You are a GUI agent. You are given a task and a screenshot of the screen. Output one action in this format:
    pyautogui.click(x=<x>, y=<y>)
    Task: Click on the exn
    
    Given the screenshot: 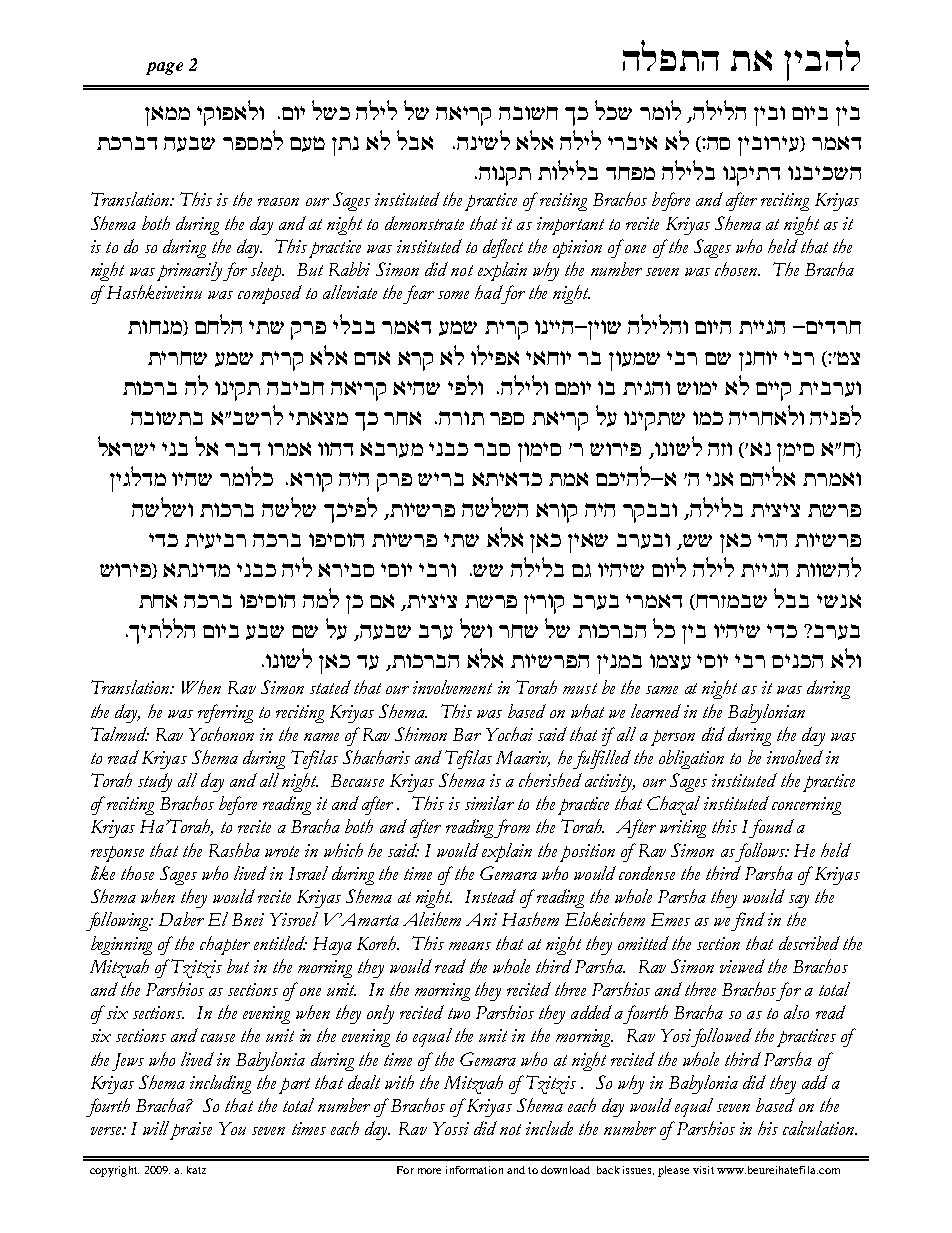 What is the action you would take?
    pyautogui.click(x=284, y=449)
